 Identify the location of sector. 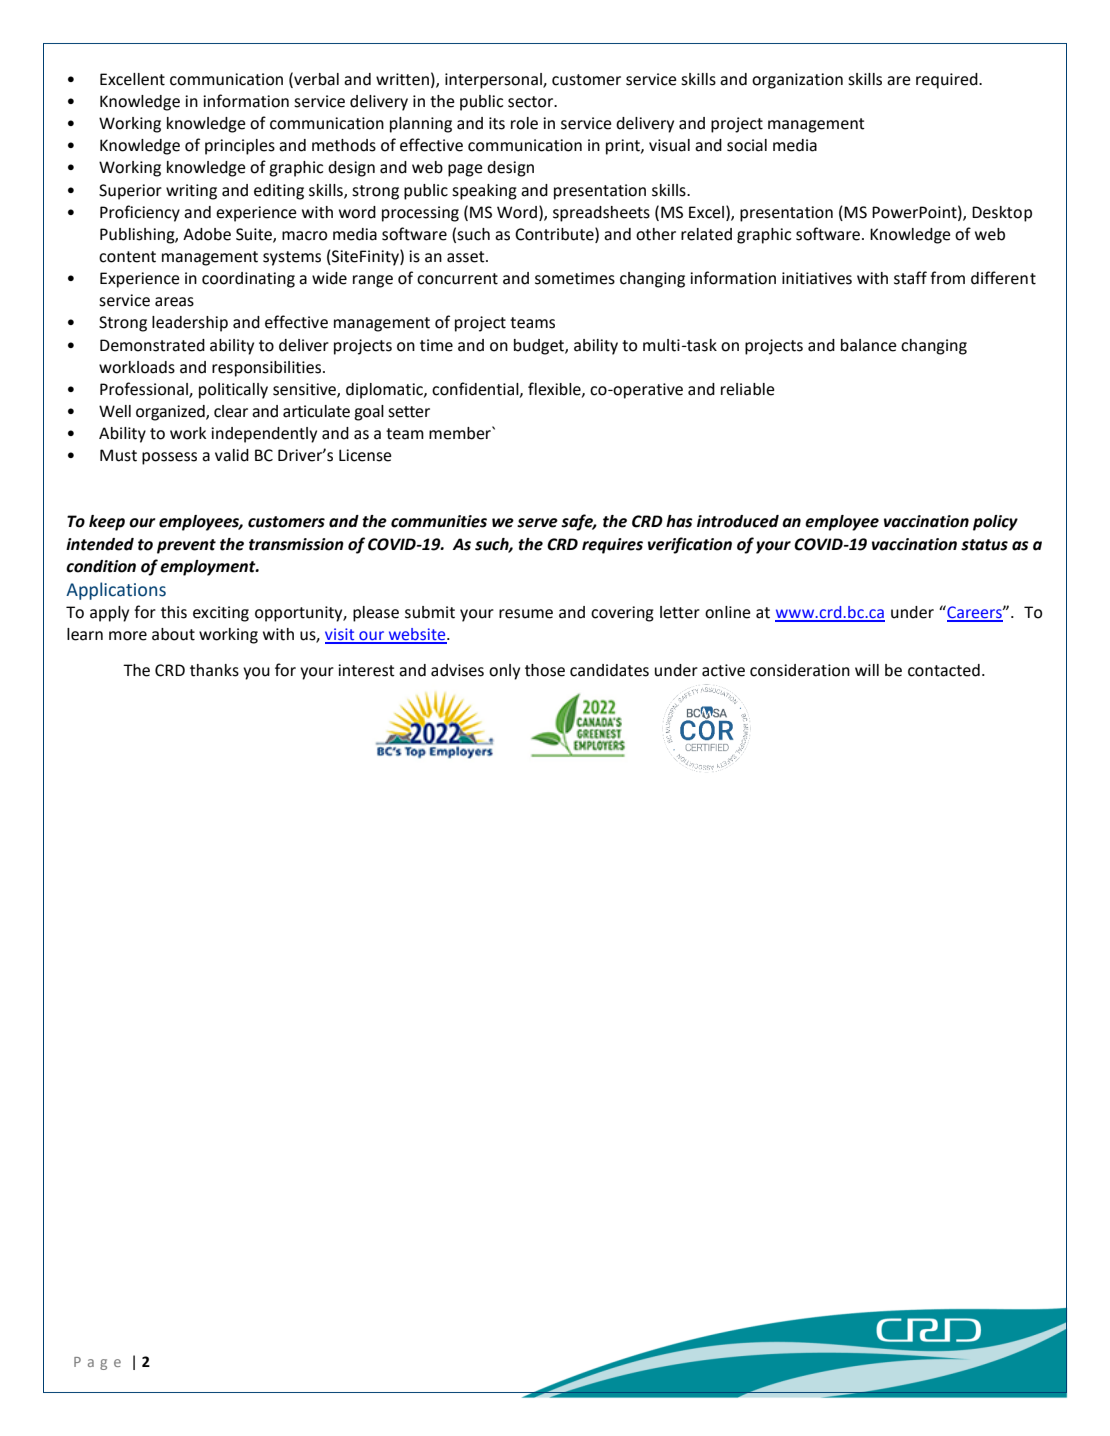
(532, 102).
